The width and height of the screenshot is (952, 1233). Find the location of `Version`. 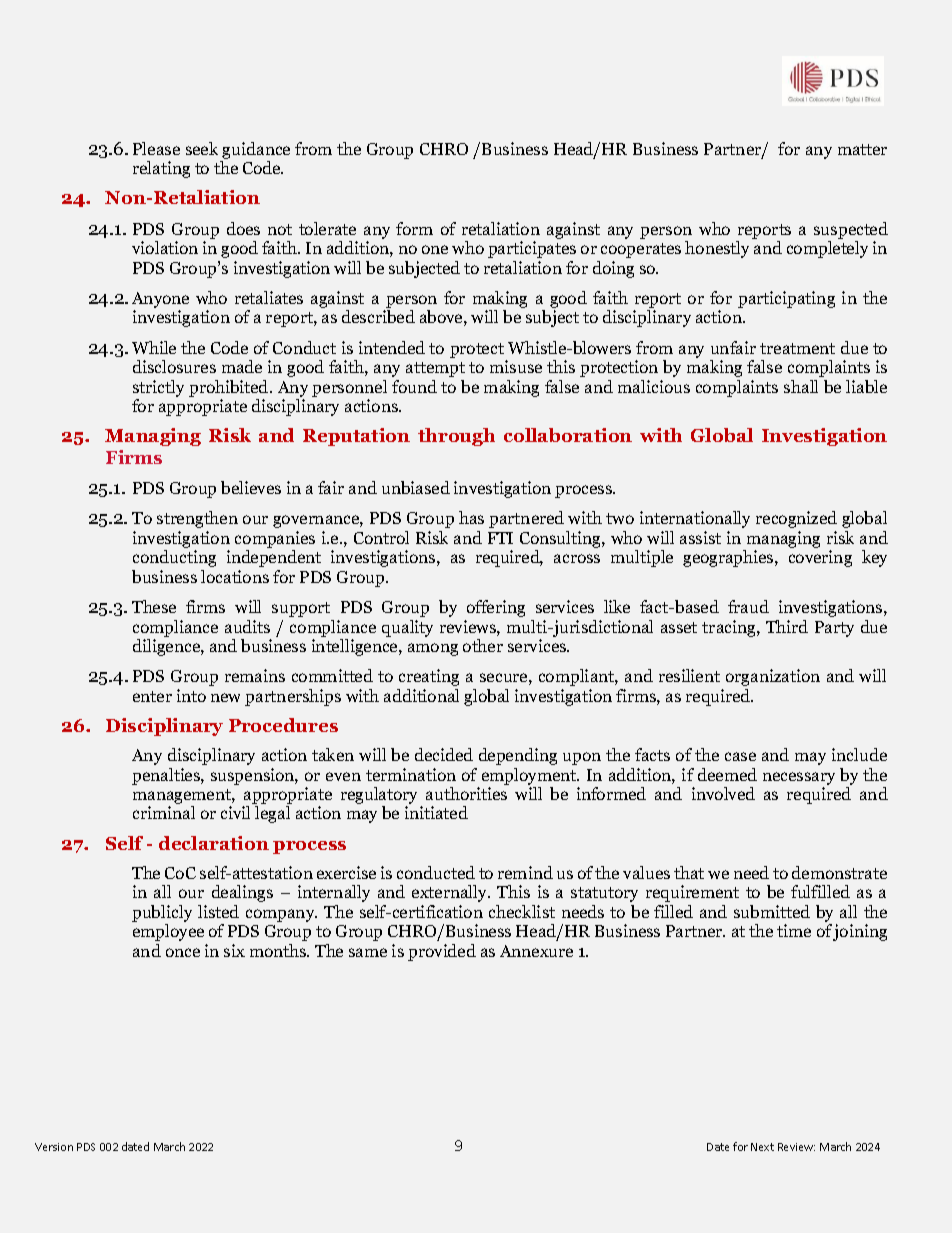

Version is located at coordinates (54, 1147).
